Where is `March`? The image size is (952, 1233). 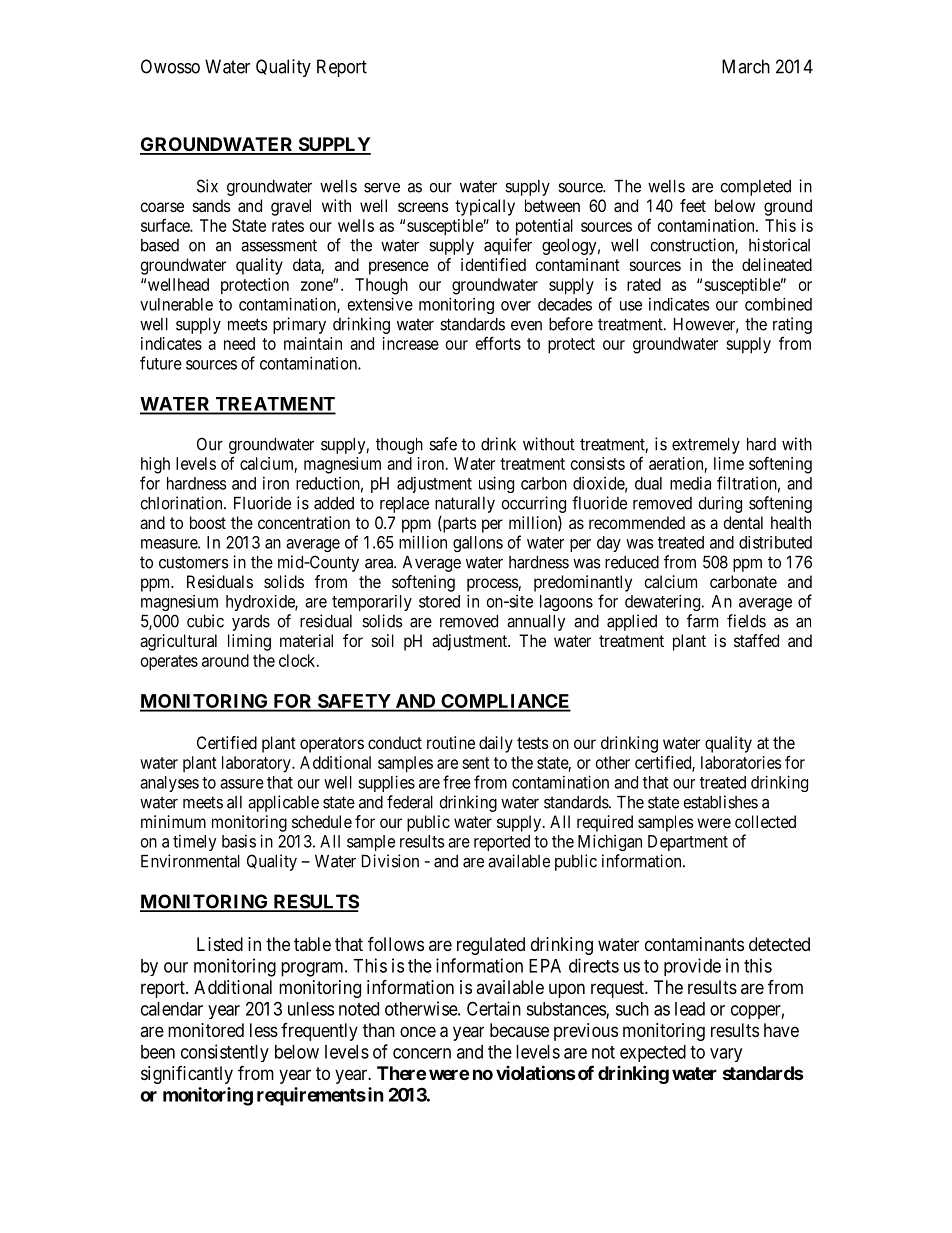 March is located at coordinates (746, 66).
